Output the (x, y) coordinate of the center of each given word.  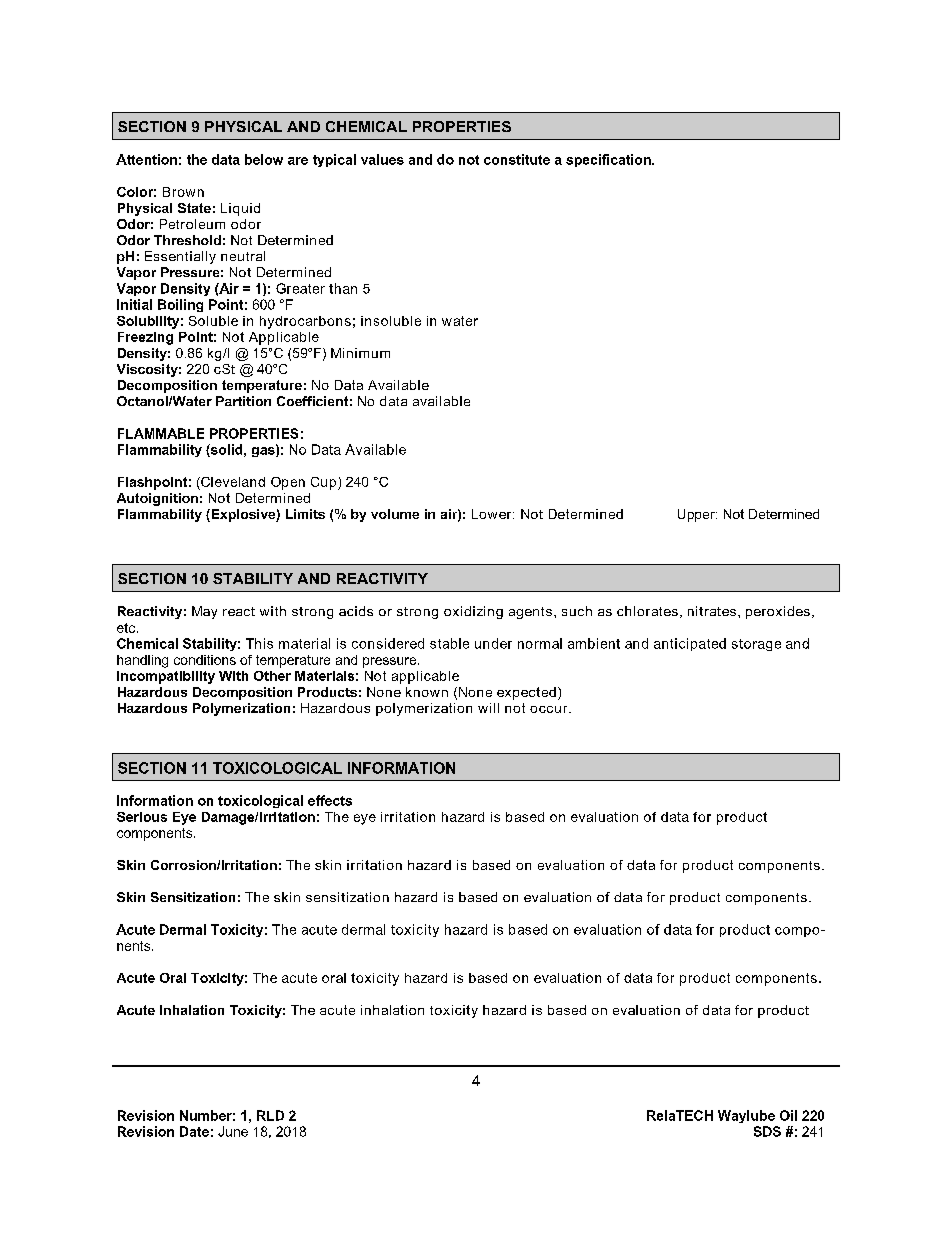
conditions (205, 660)
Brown (183, 192)
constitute (517, 159)
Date (194, 1131)
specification (609, 160)
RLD (270, 1115)
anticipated (690, 644)
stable (449, 643)
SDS (767, 1131)
